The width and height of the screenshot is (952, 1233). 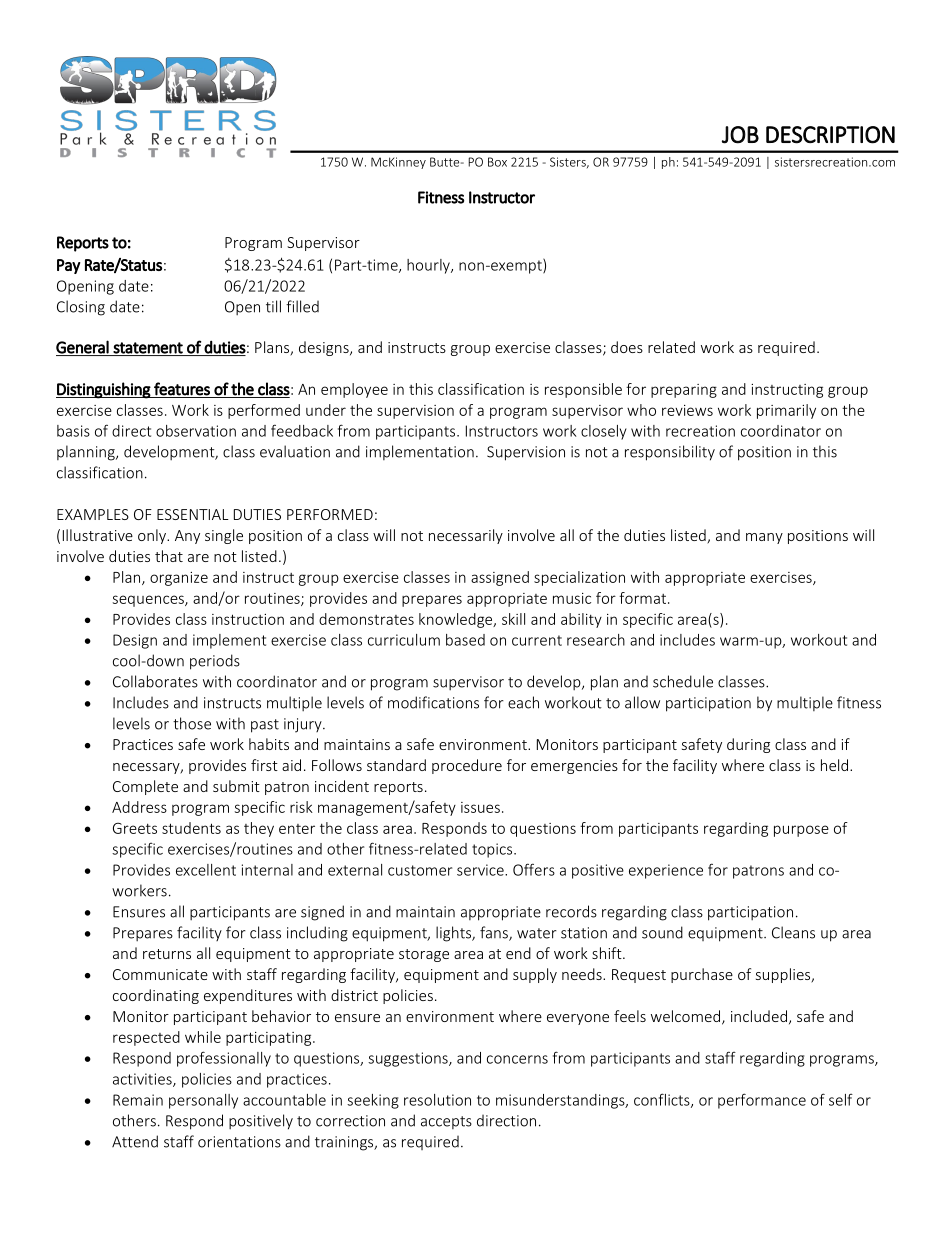 What do you see at coordinates (801, 831) in the screenshot?
I see `purpose` at bounding box center [801, 831].
